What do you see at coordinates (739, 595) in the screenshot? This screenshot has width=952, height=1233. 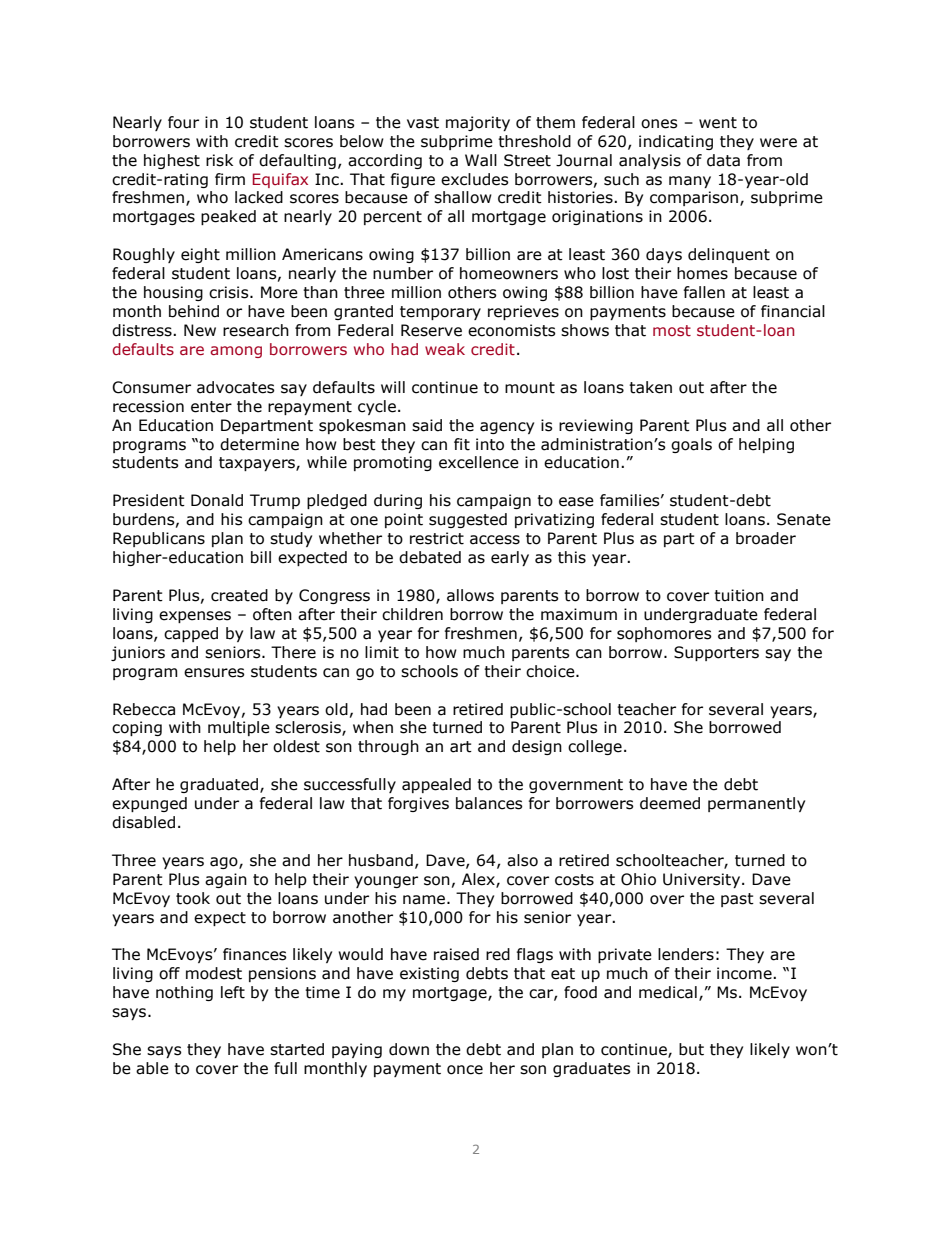 I see `tuition` at bounding box center [739, 595].
